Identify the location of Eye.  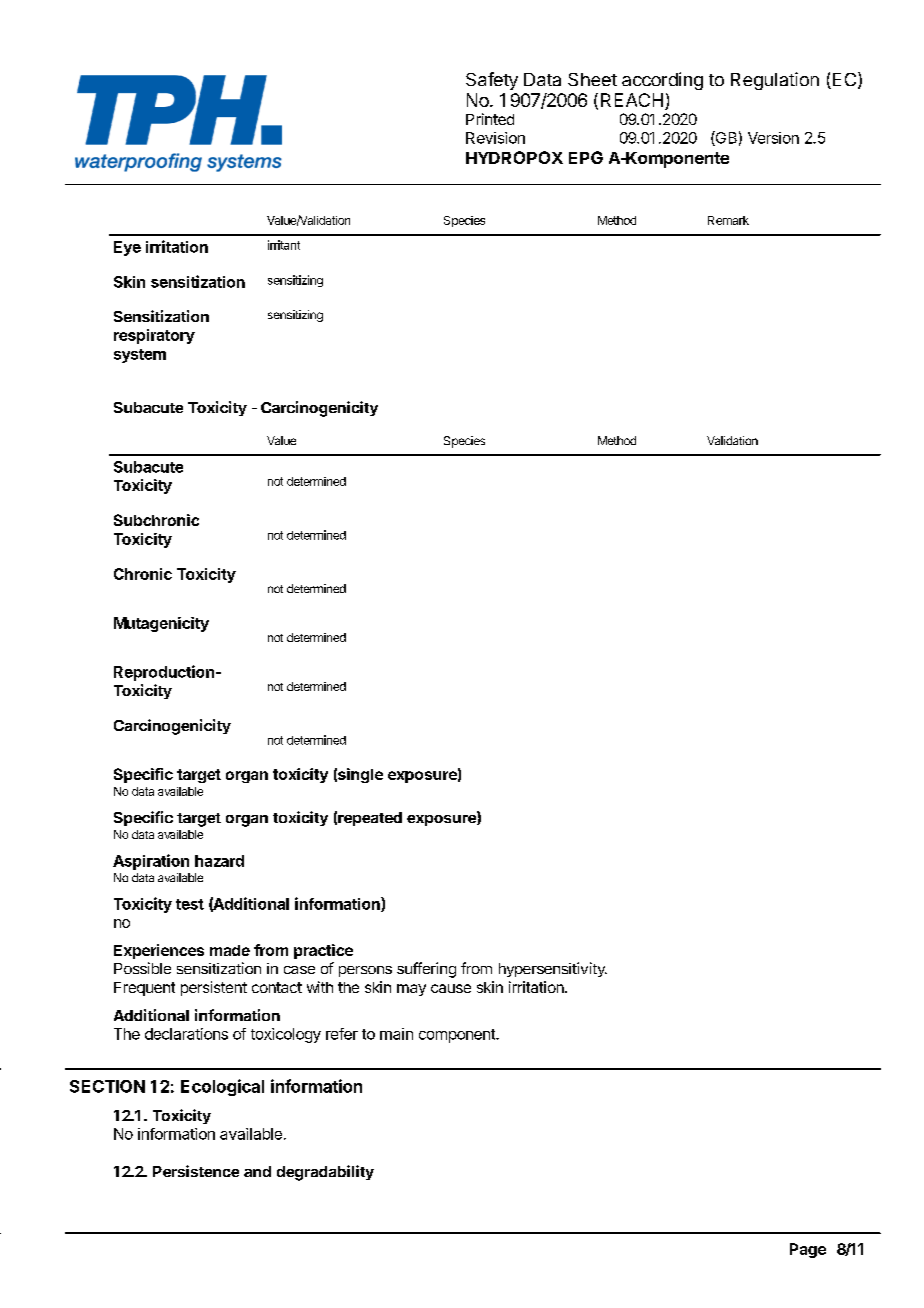
(127, 248).
